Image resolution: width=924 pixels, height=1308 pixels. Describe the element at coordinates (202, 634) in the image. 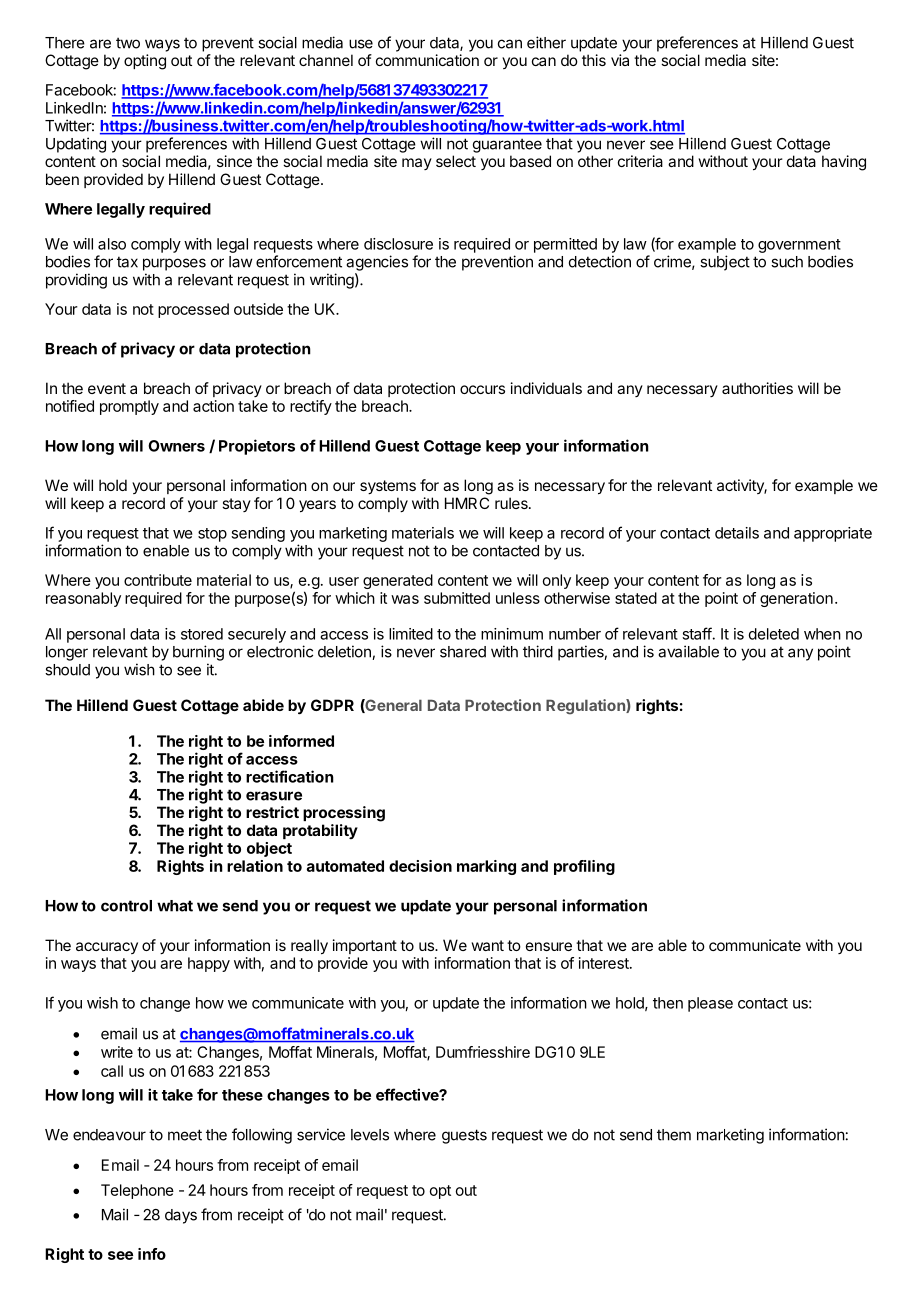

I see `stored` at that location.
